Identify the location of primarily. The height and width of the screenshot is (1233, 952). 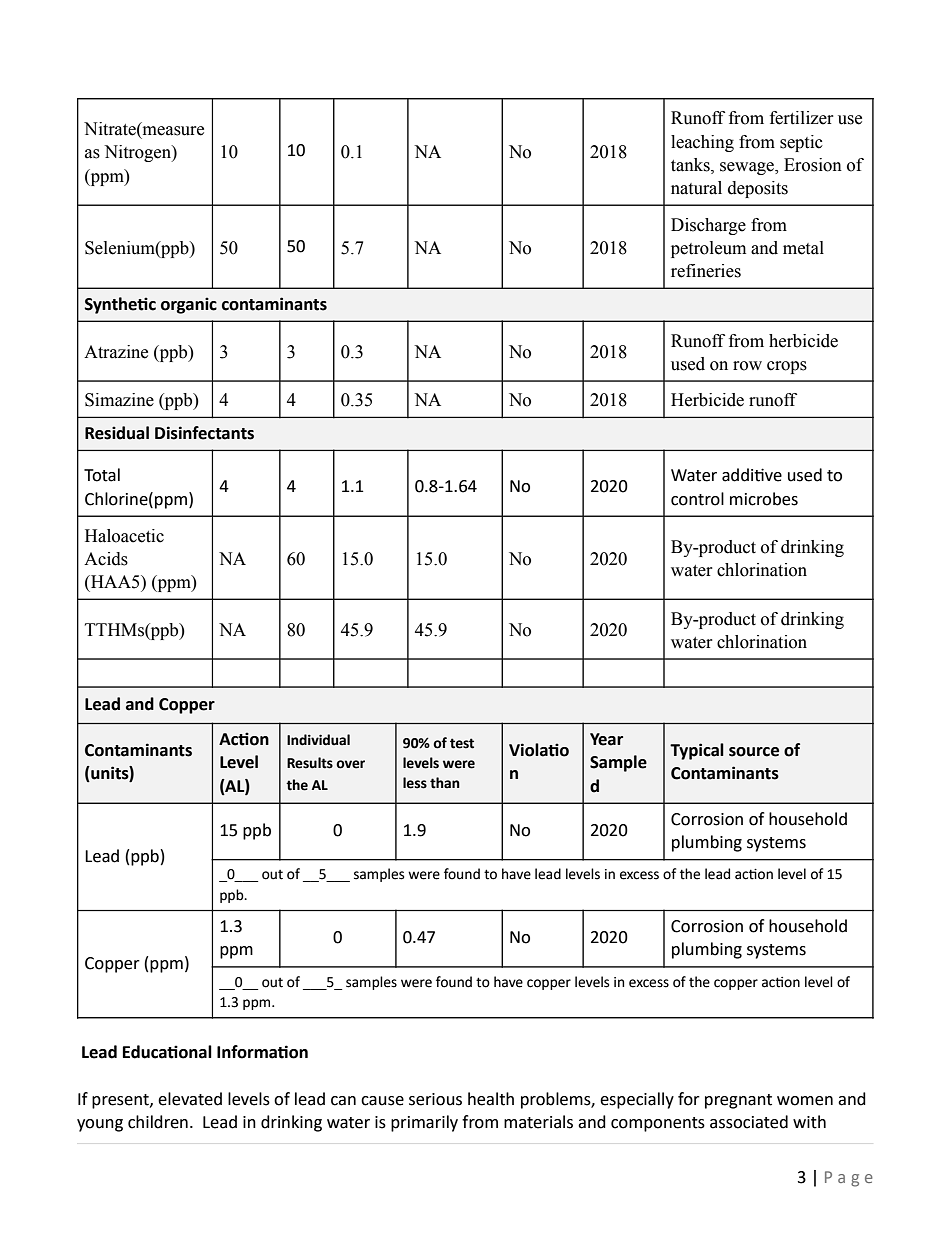
(424, 1123).
